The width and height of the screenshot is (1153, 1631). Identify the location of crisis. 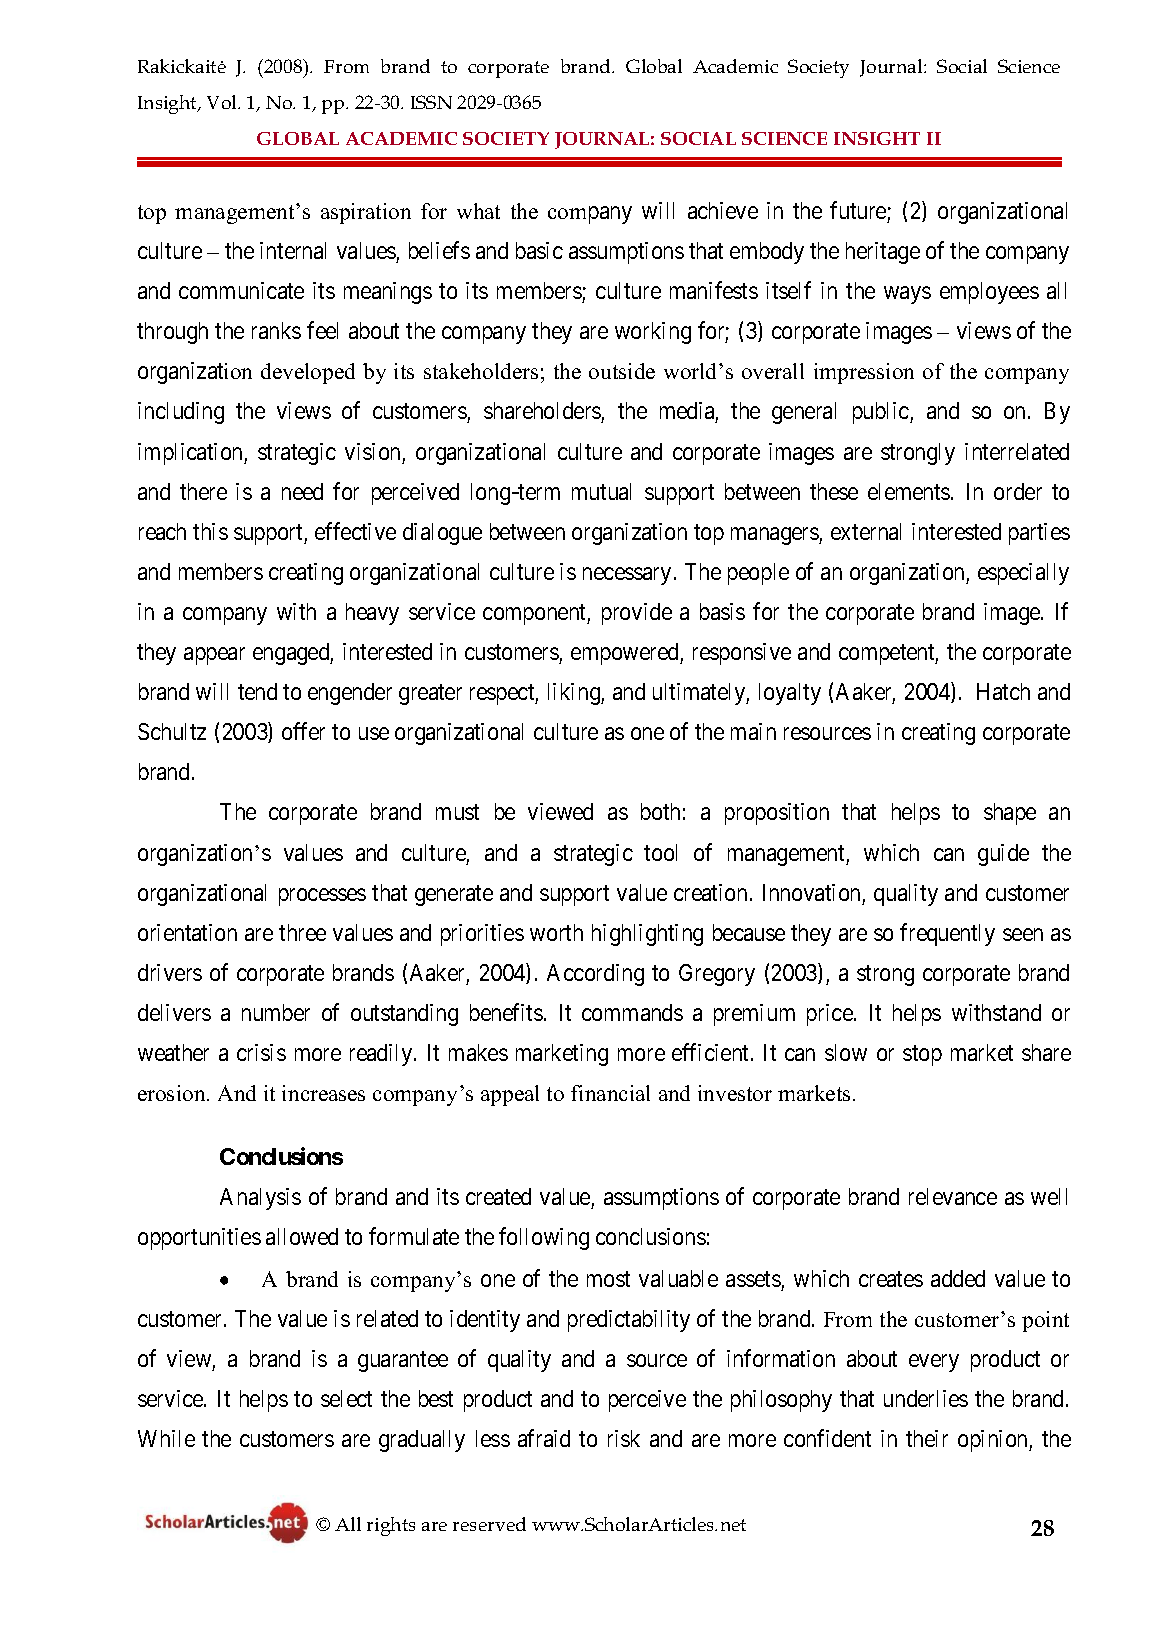
(261, 1052).
